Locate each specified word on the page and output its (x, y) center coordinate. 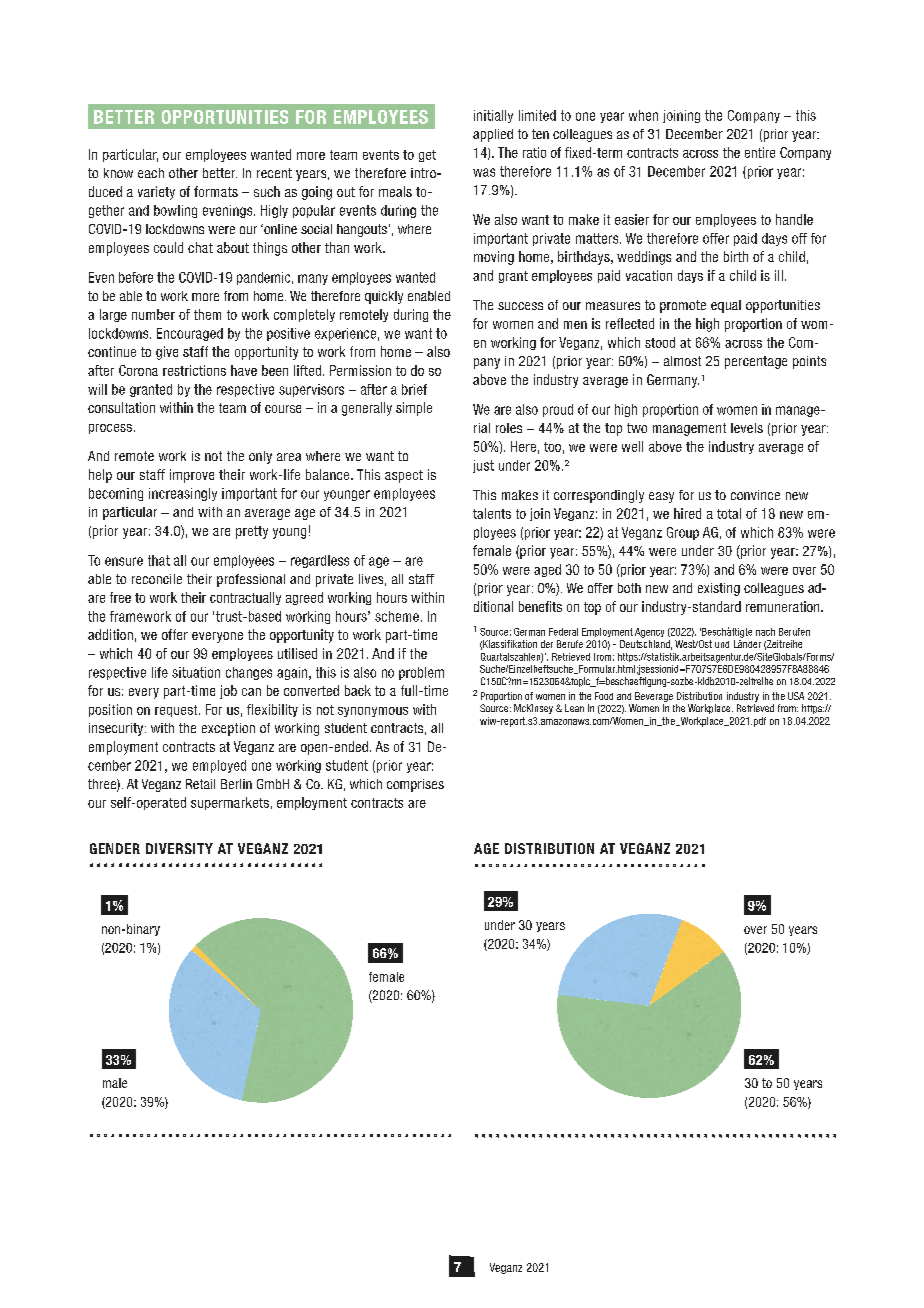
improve (192, 476)
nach (765, 632)
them (207, 314)
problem (421, 673)
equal (726, 306)
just (483, 466)
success (520, 306)
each (151, 173)
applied (493, 135)
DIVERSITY (179, 848)
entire (760, 152)
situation (196, 672)
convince (755, 495)
